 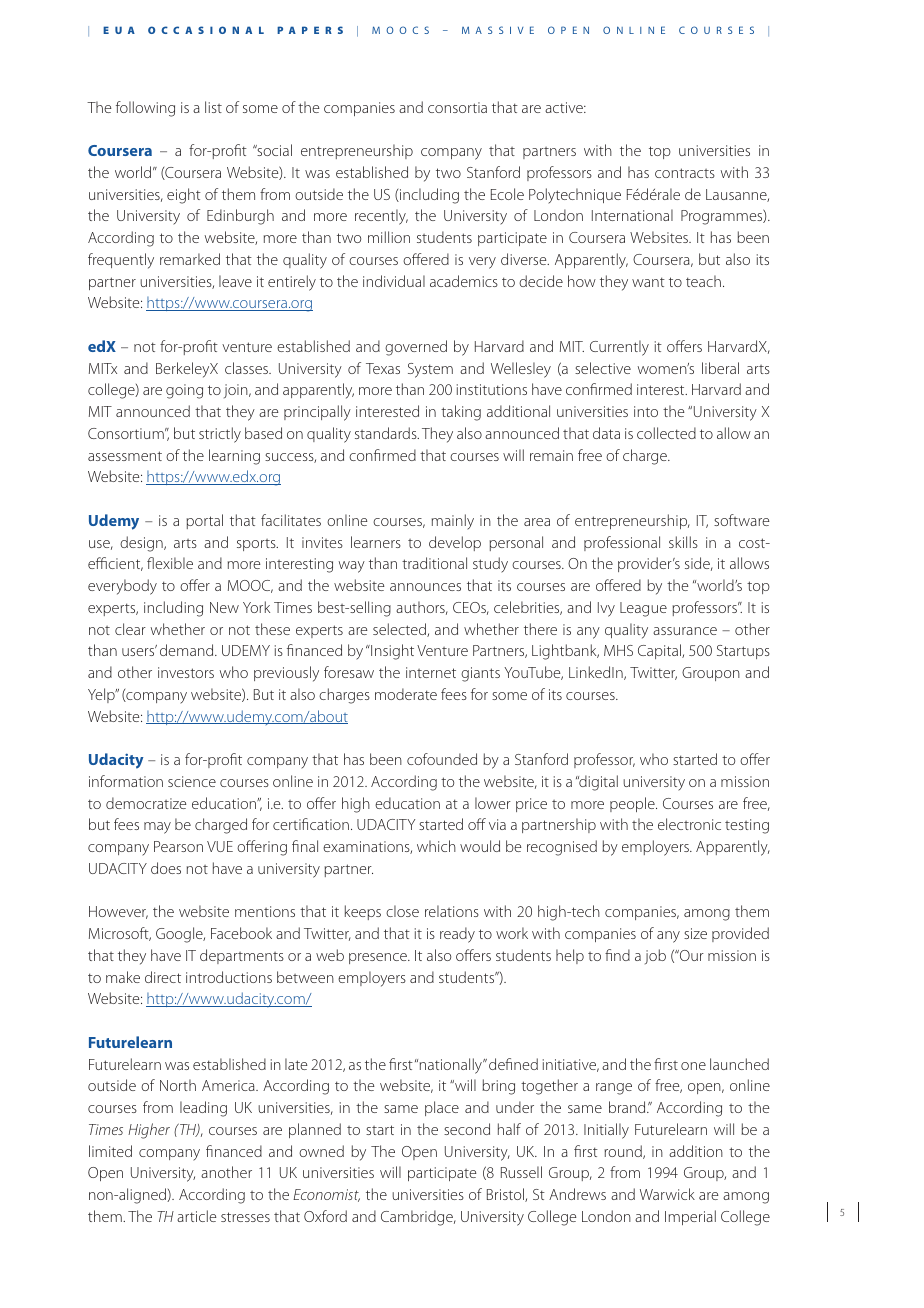 What do you see at coordinates (685, 631) in the screenshot?
I see `assurance` at bounding box center [685, 631].
